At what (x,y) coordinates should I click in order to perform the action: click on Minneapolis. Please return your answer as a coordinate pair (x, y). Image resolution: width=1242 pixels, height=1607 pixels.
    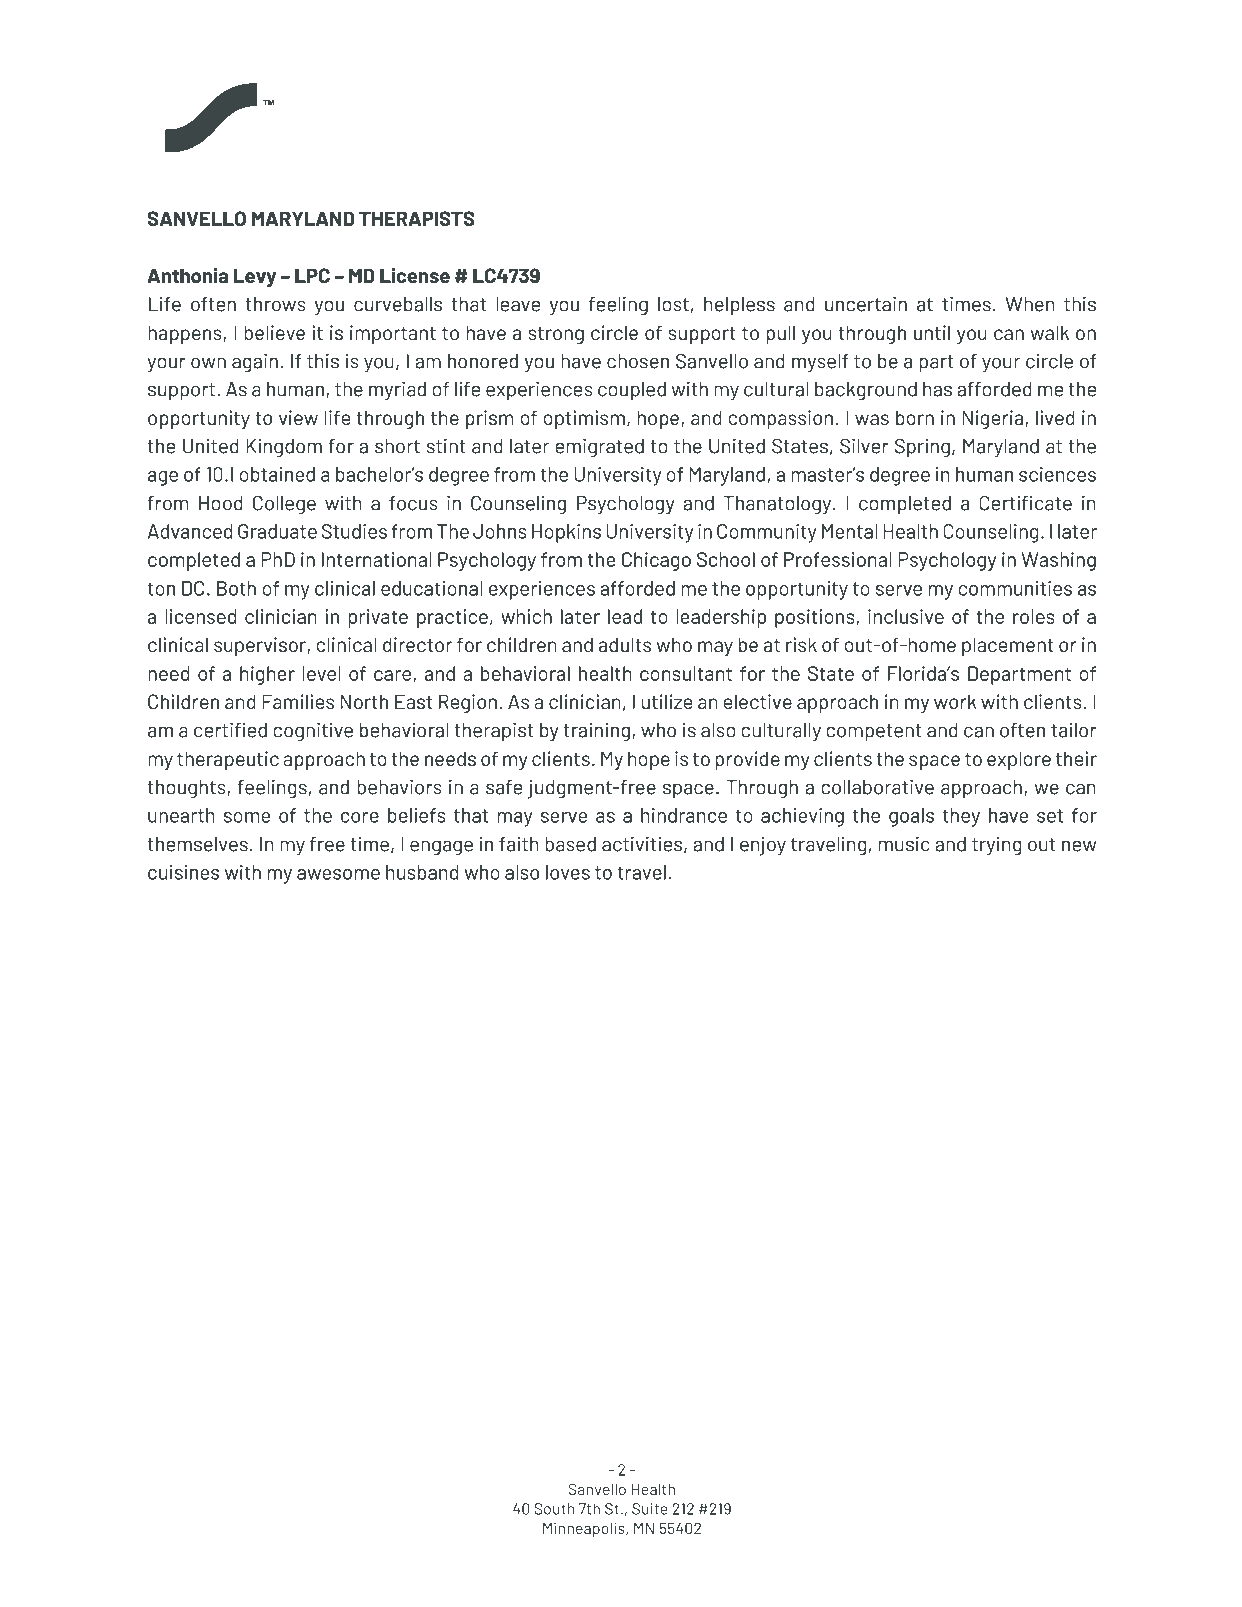
    Looking at the image, I should click on (585, 1529).
